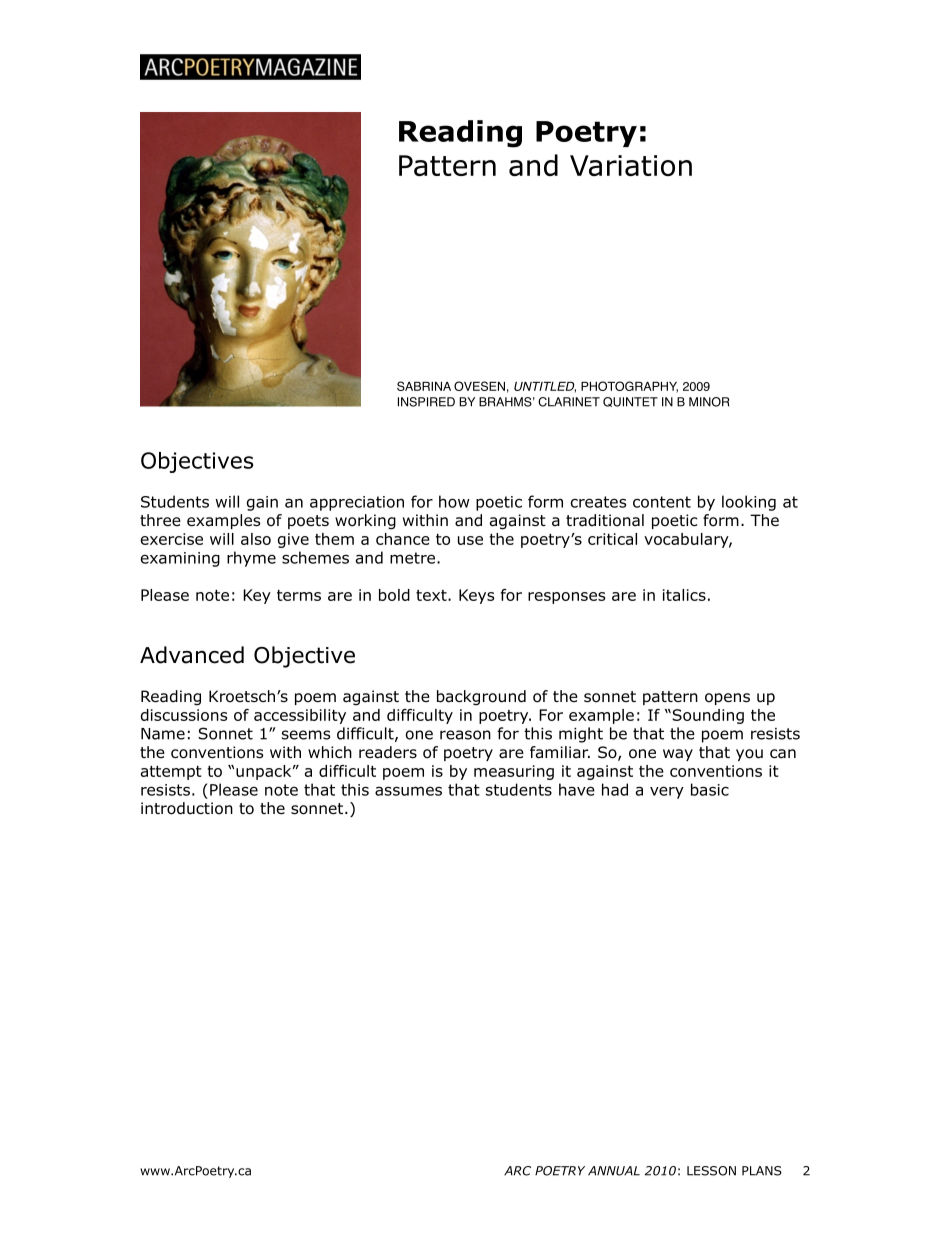 This screenshot has height=1233, width=952. What do you see at coordinates (631, 165) in the screenshot?
I see `Variation` at bounding box center [631, 165].
